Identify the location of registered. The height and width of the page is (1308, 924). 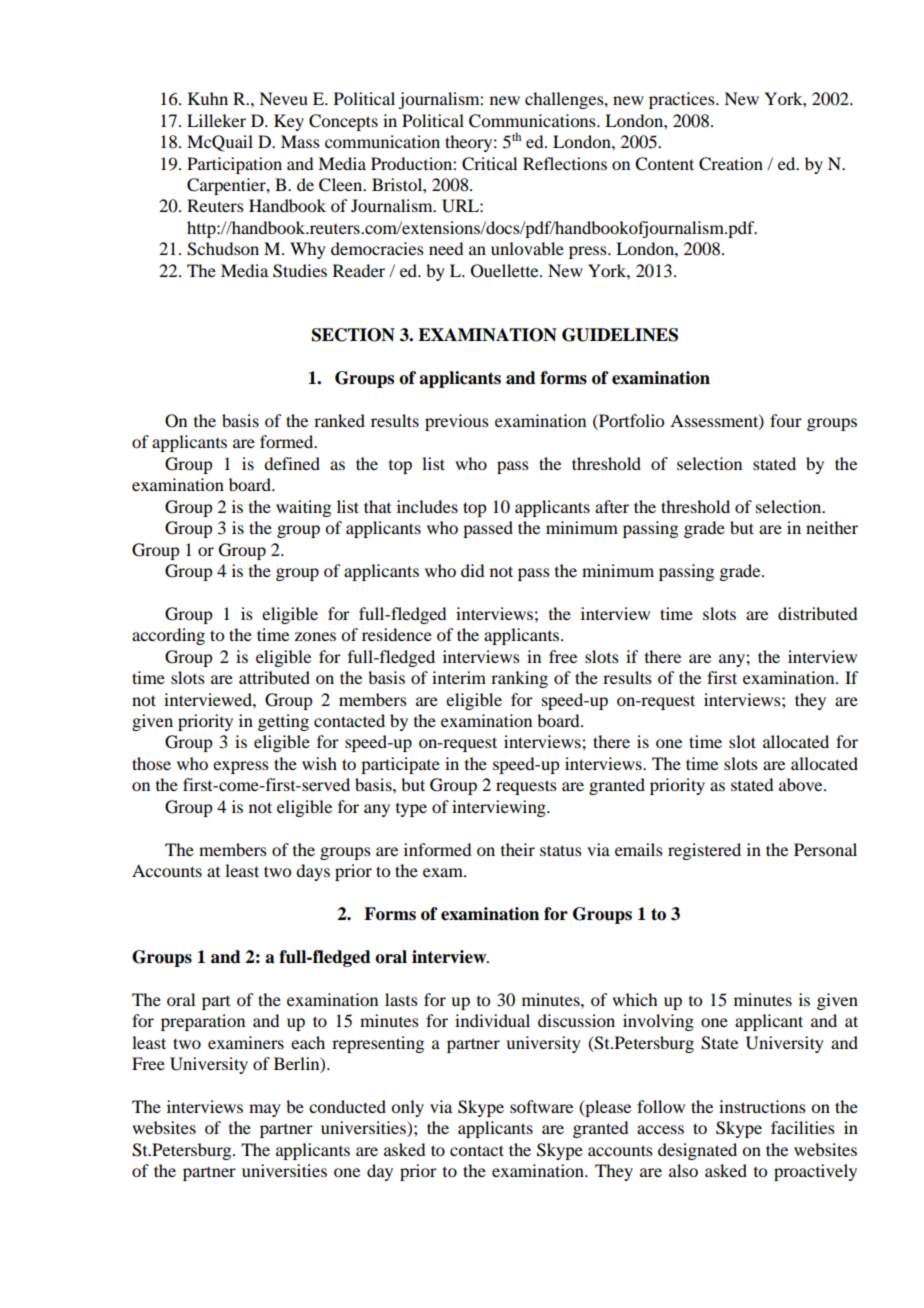
(704, 851).
